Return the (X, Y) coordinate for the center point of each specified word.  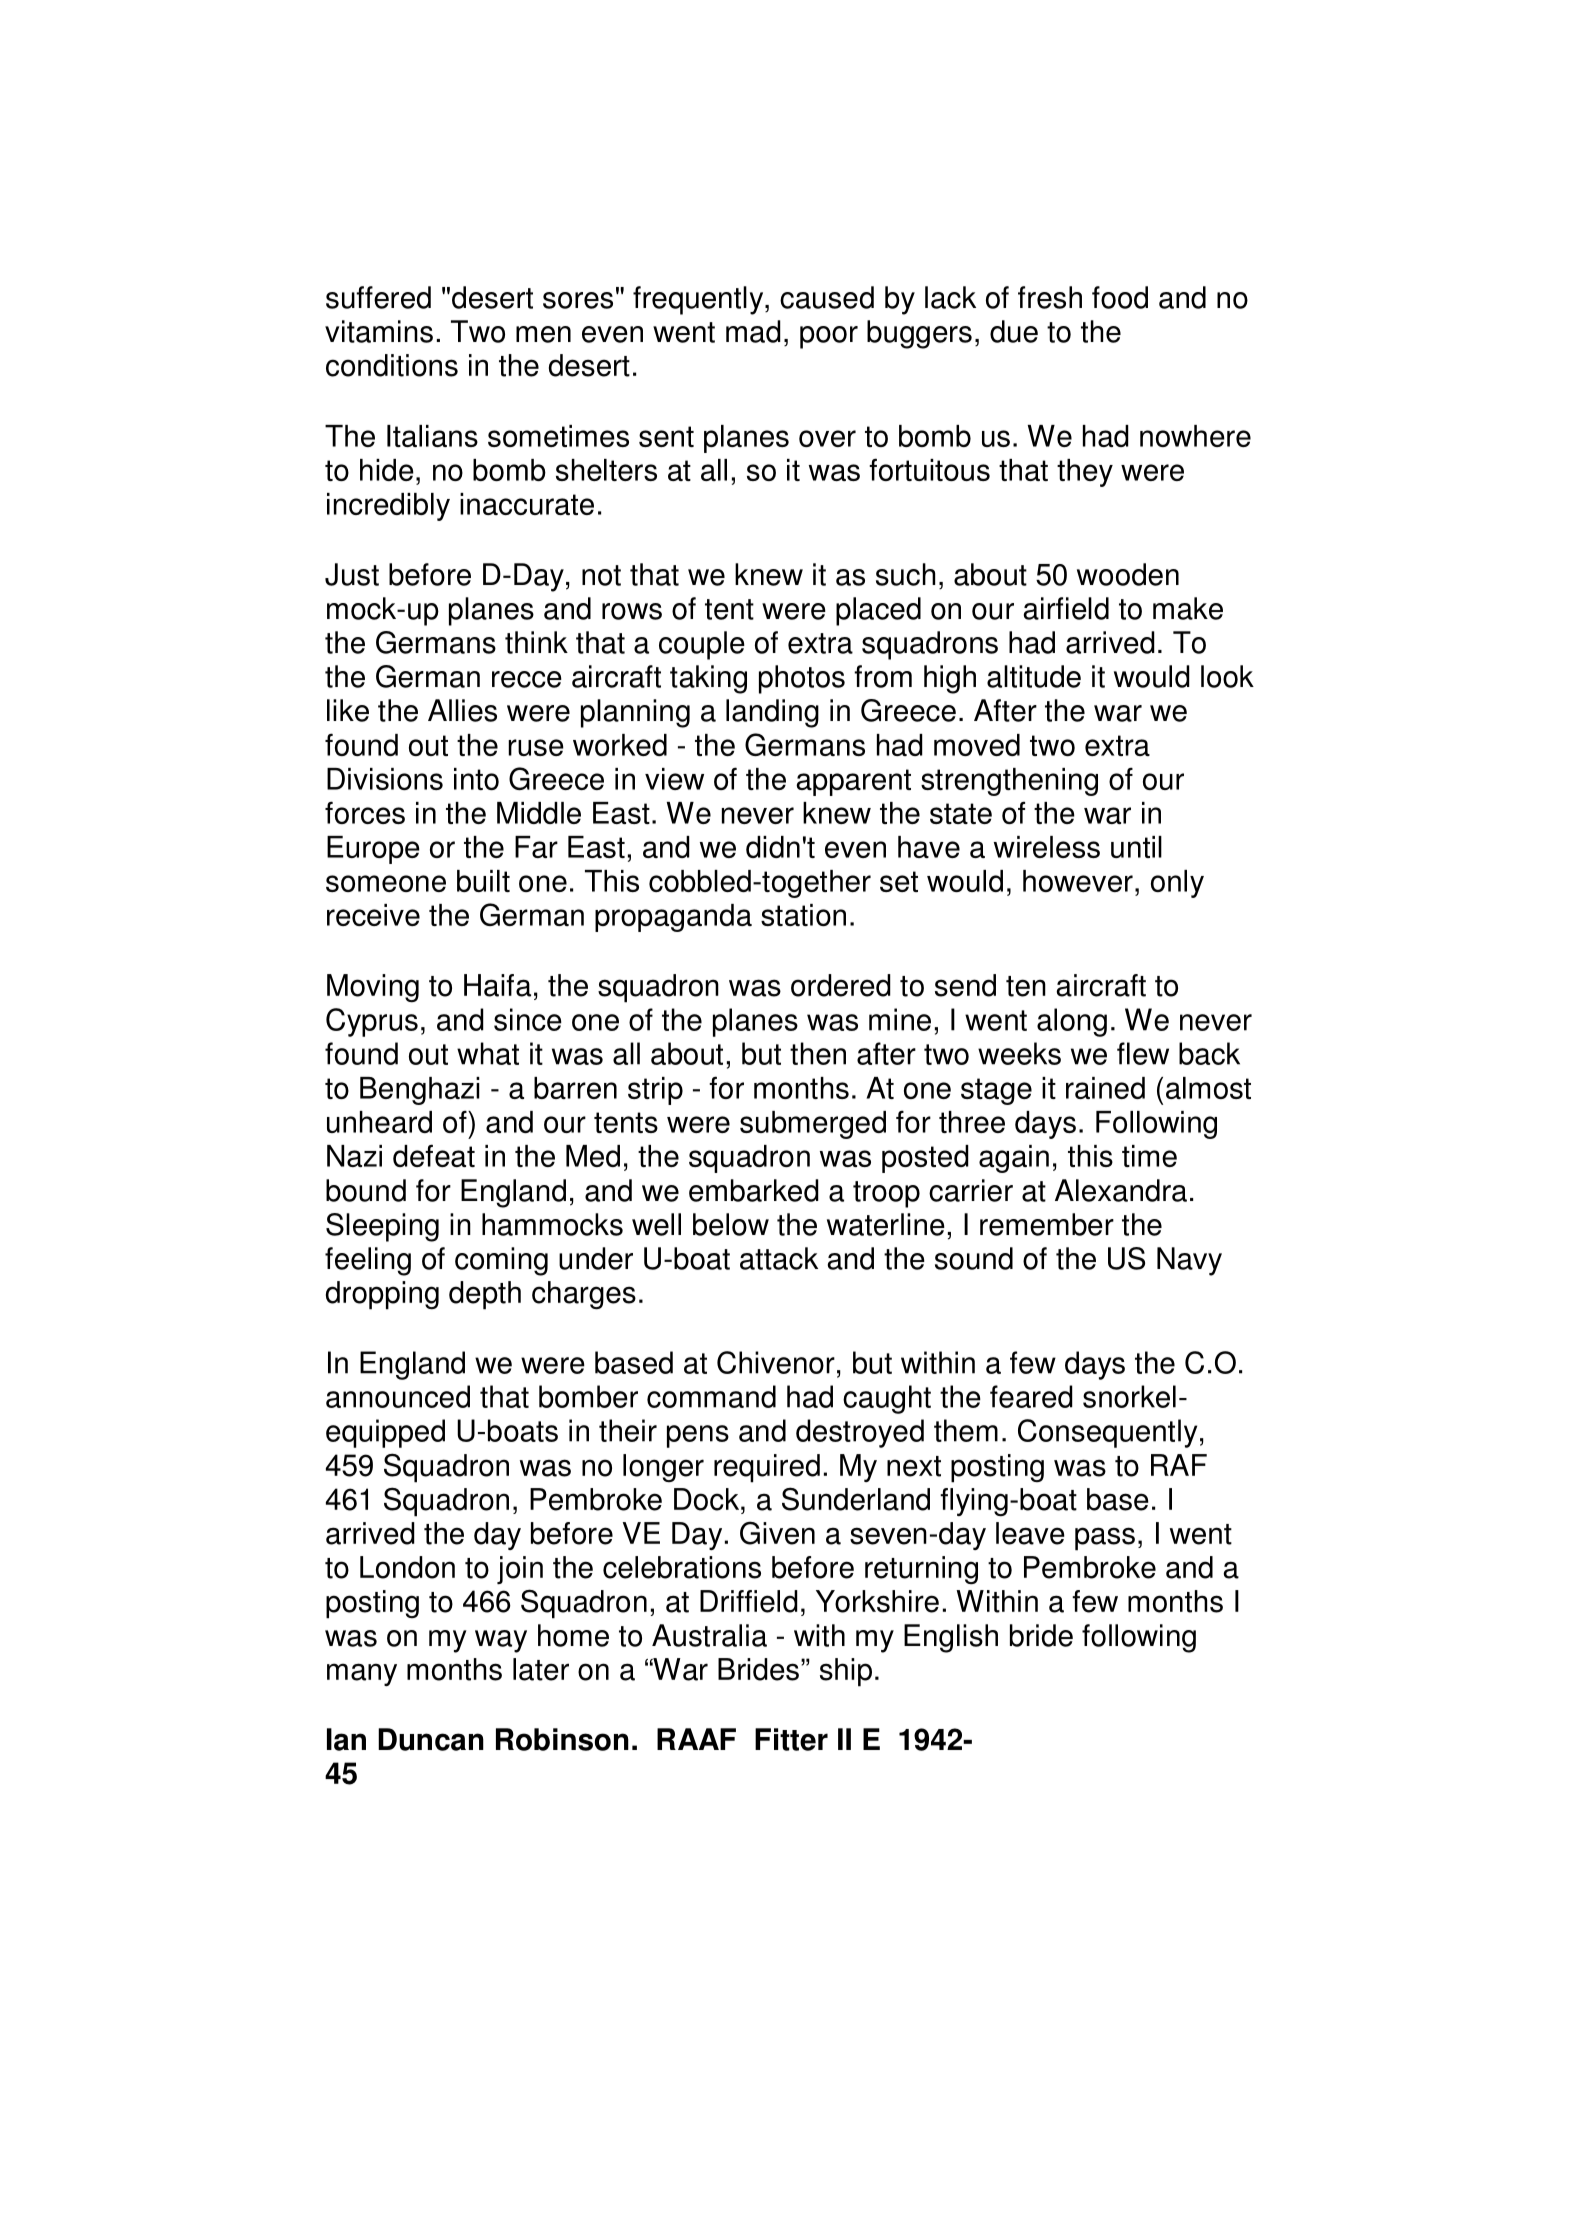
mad (753, 331)
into (476, 779)
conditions (392, 365)
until (1136, 847)
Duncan (431, 1739)
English (951, 1638)
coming (501, 1261)
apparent (853, 782)
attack (779, 1258)
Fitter (791, 1739)
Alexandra (1121, 1190)
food (1120, 297)
